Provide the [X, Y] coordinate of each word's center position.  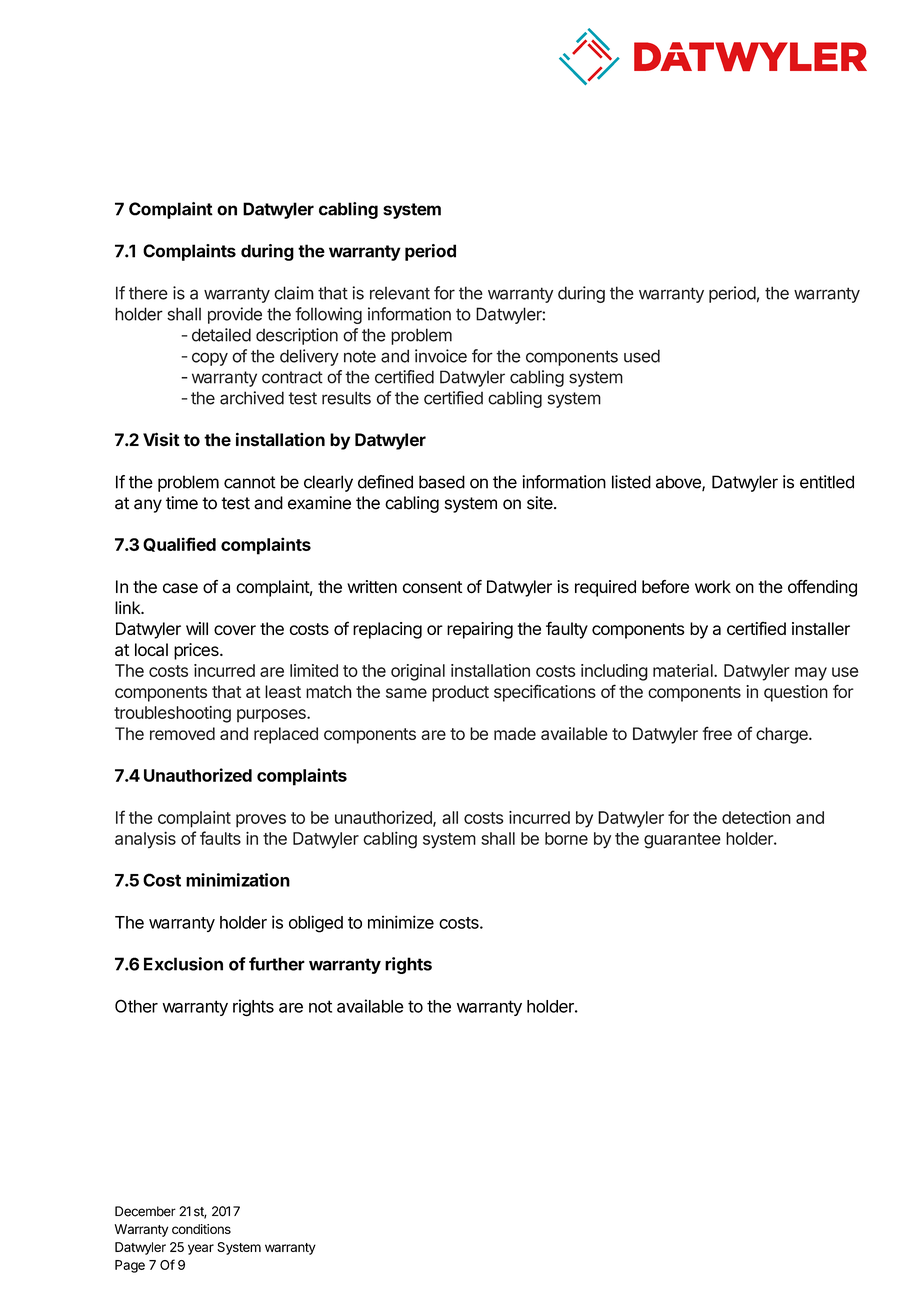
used [642, 356]
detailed [221, 335]
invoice [441, 356]
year [201, 1249]
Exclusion [183, 964]
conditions [201, 1229]
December [145, 1211]
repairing [480, 630]
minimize [401, 922]
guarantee [682, 841]
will [197, 628]
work [713, 586]
